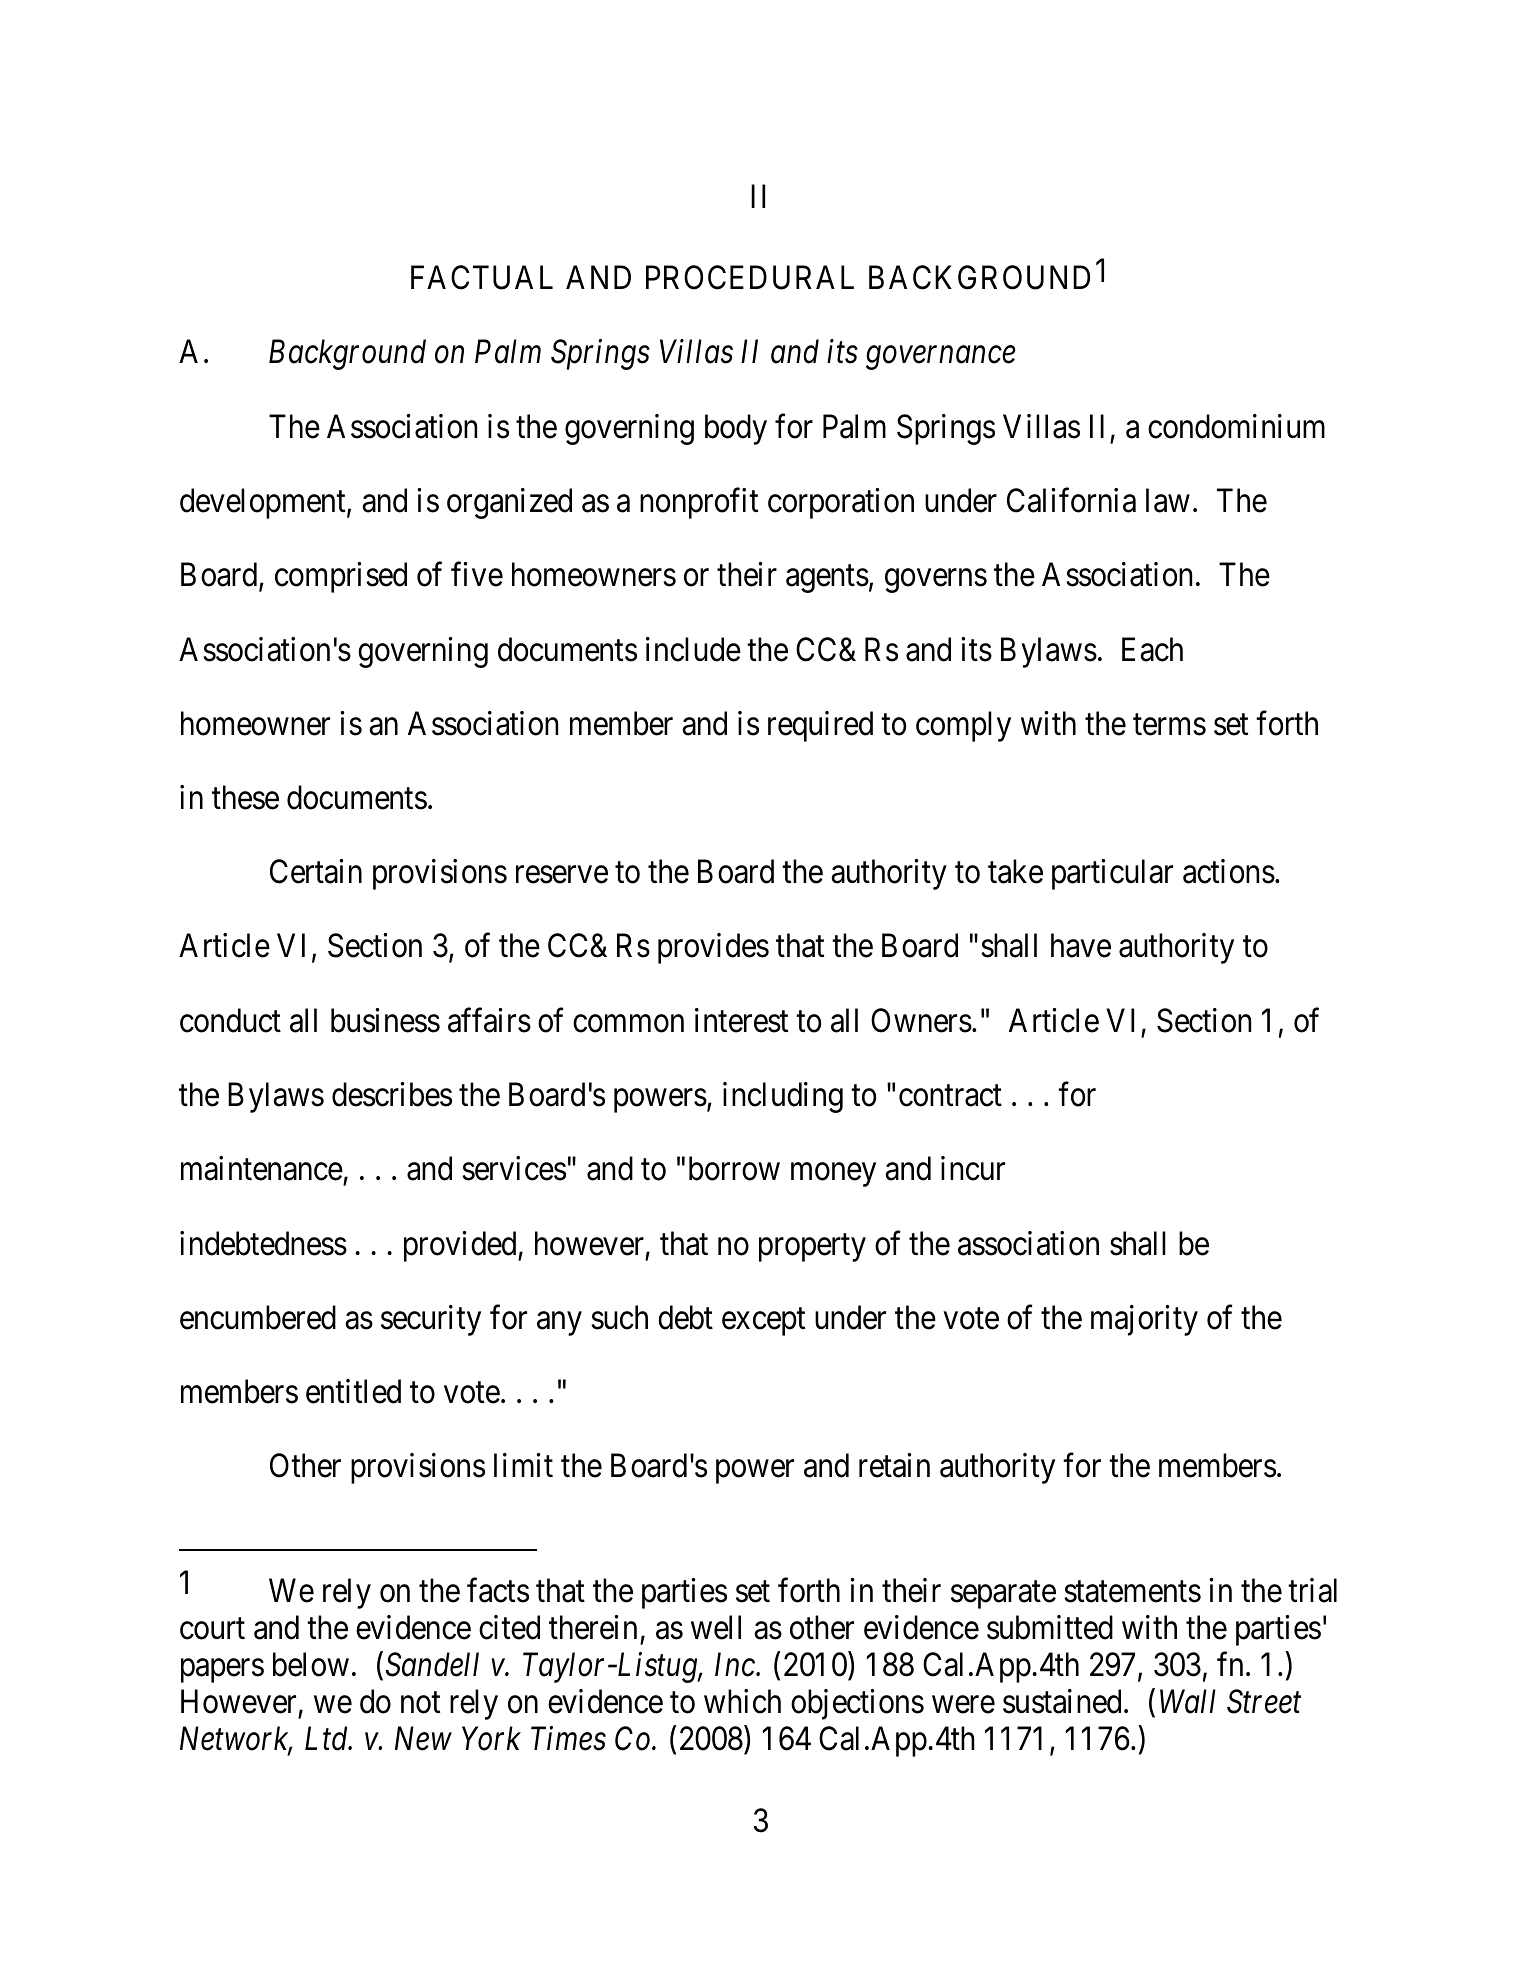 The width and height of the image is (1520, 1967). What do you see at coordinates (353, 1391) in the image?
I see `entitled` at bounding box center [353, 1391].
